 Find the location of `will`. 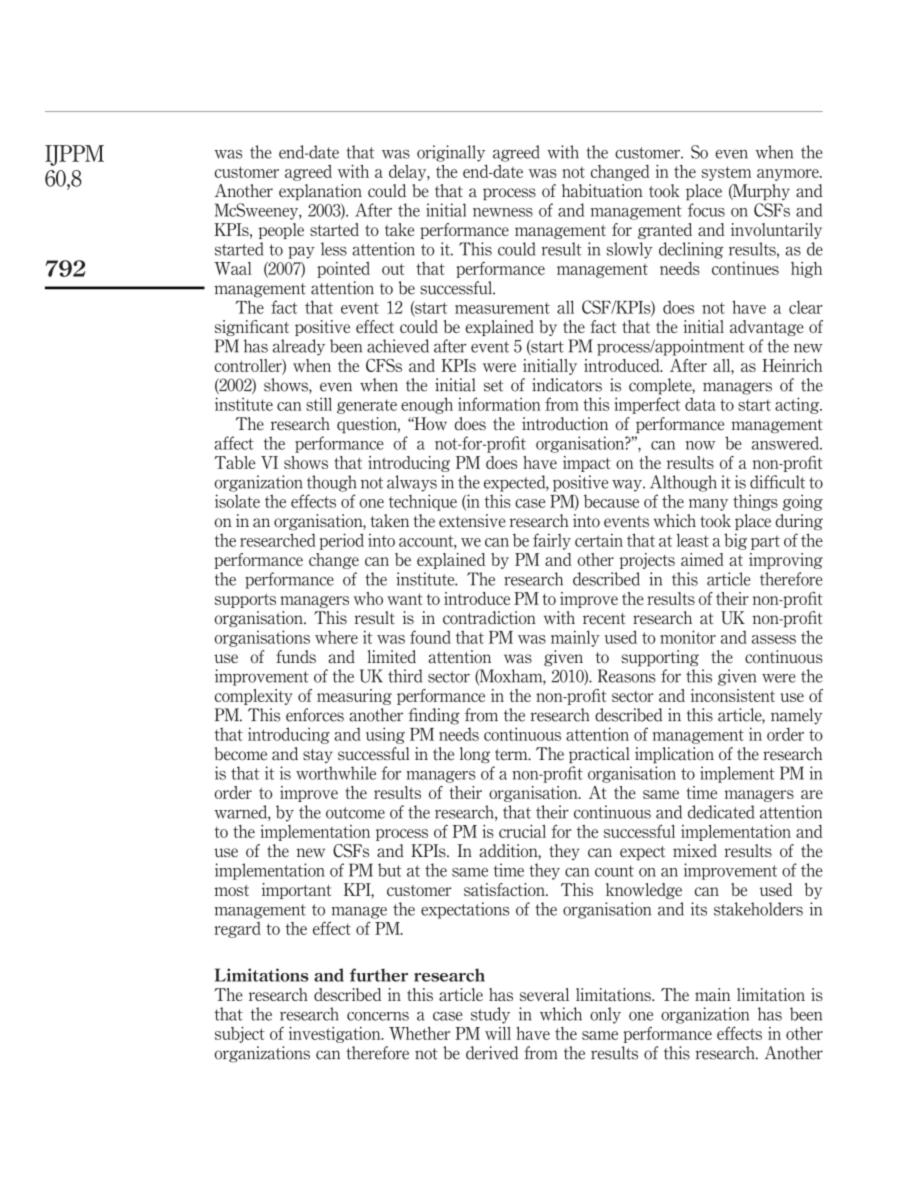

will is located at coordinates (498, 1033).
